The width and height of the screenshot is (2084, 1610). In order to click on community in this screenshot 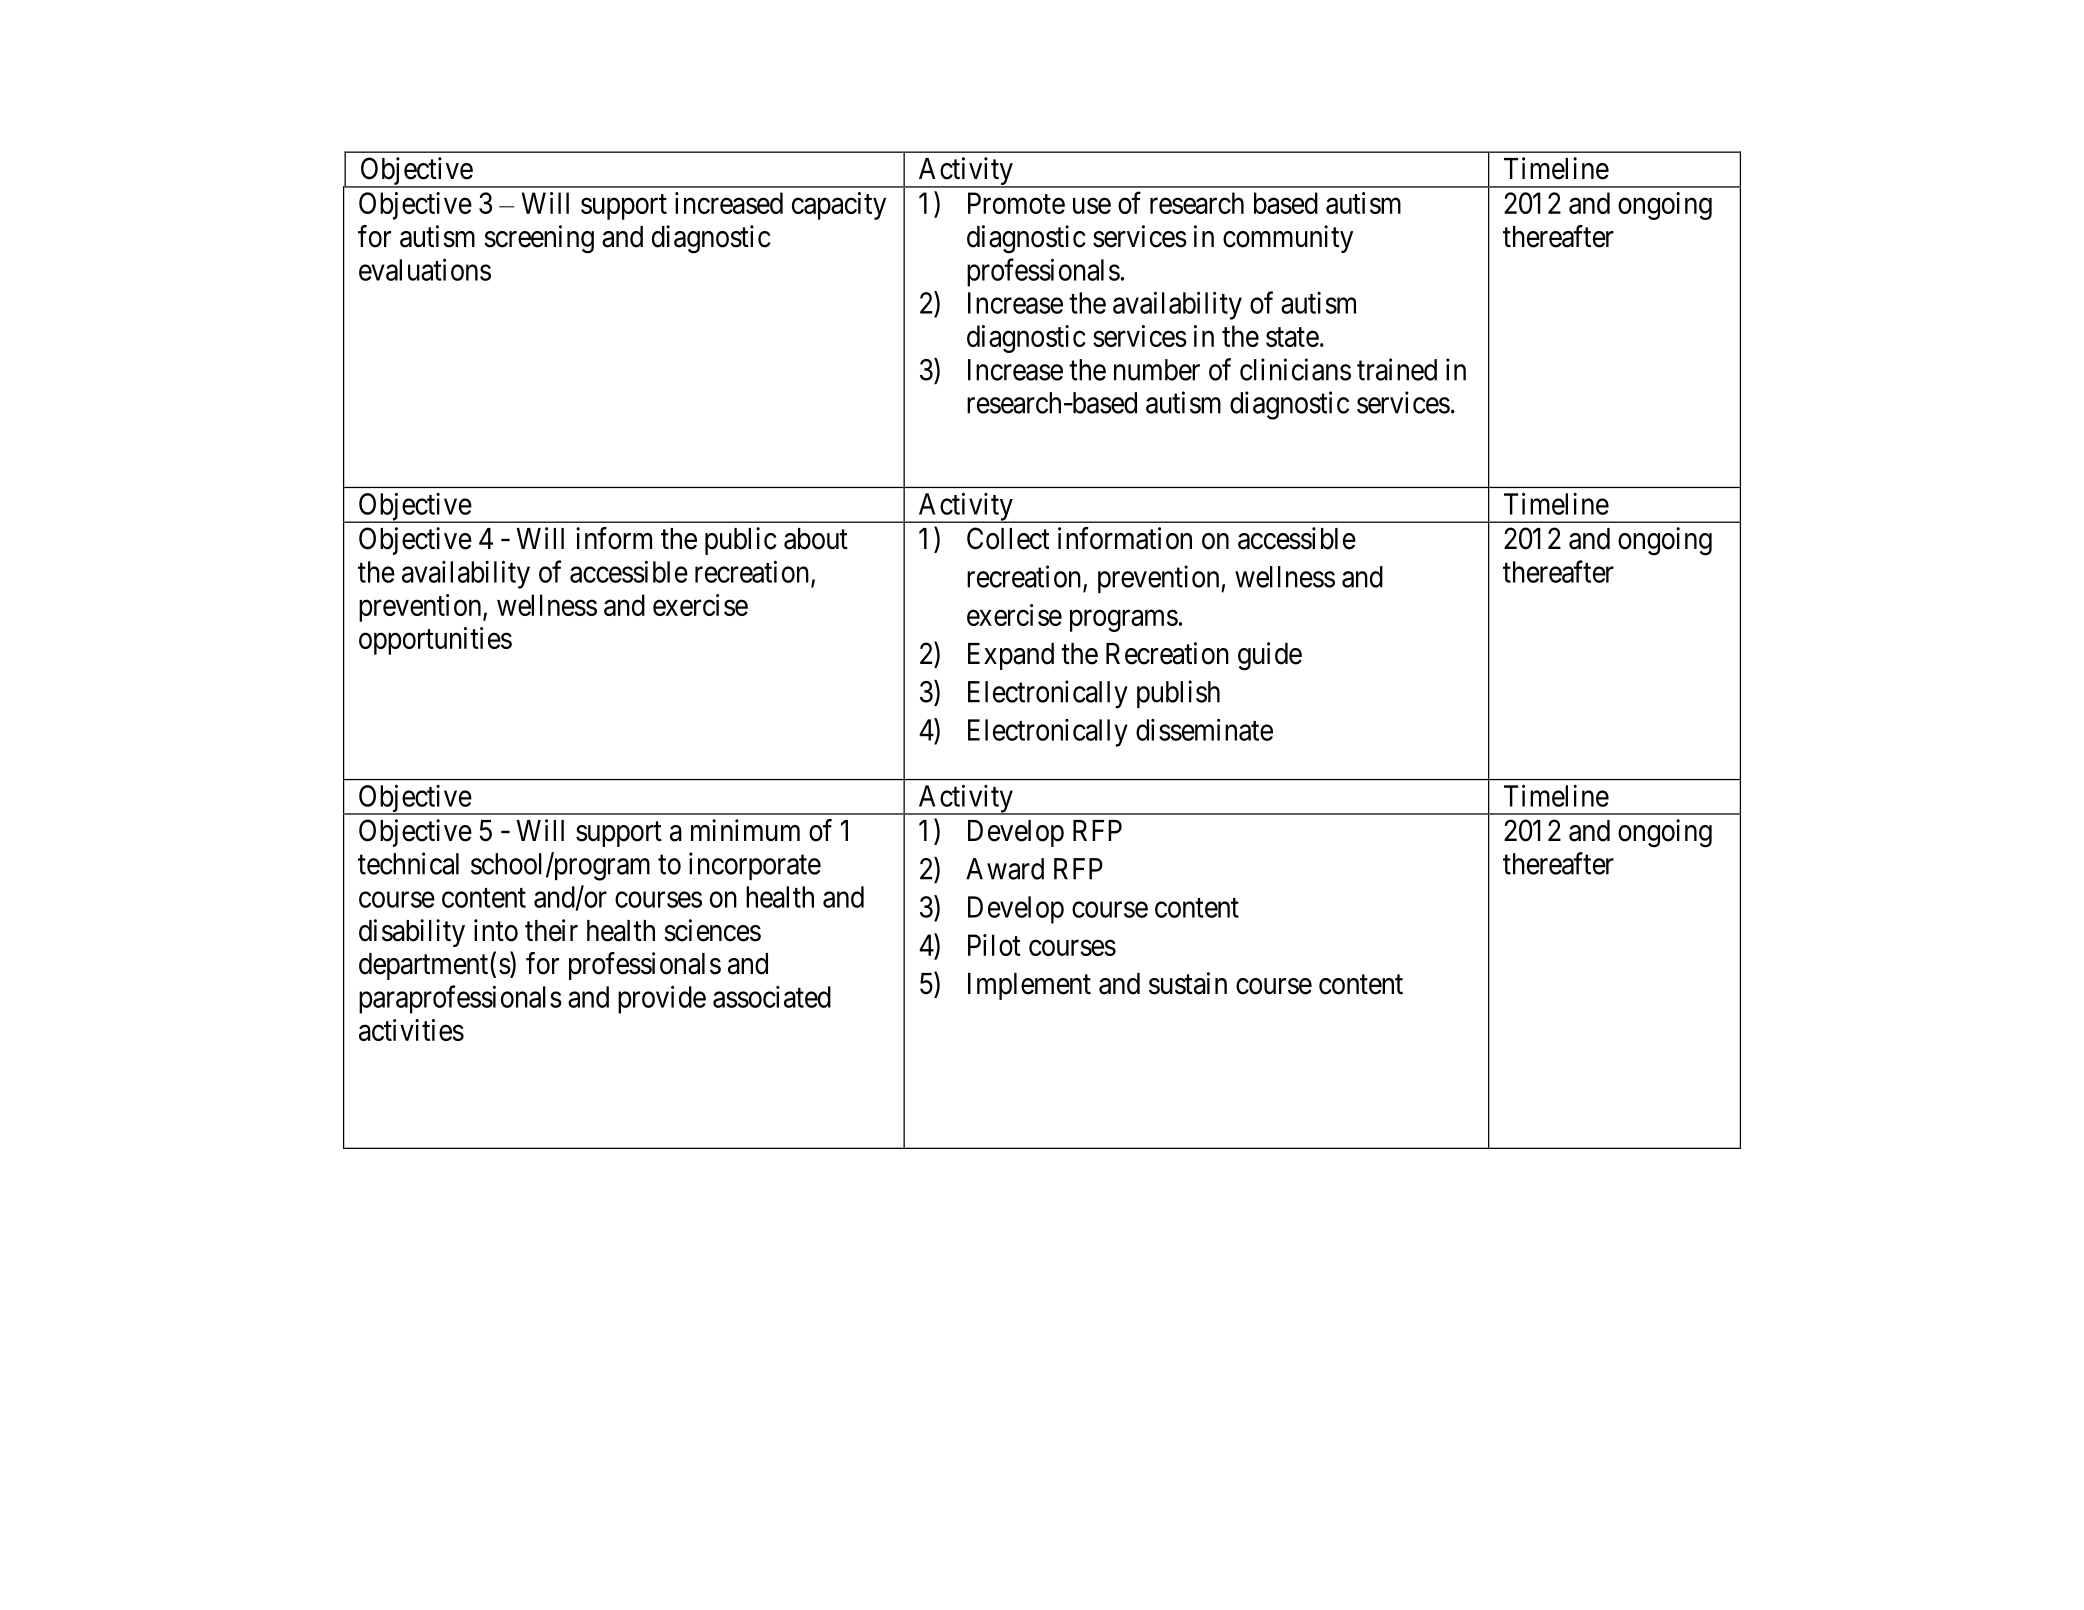, I will do `click(1288, 239)`.
